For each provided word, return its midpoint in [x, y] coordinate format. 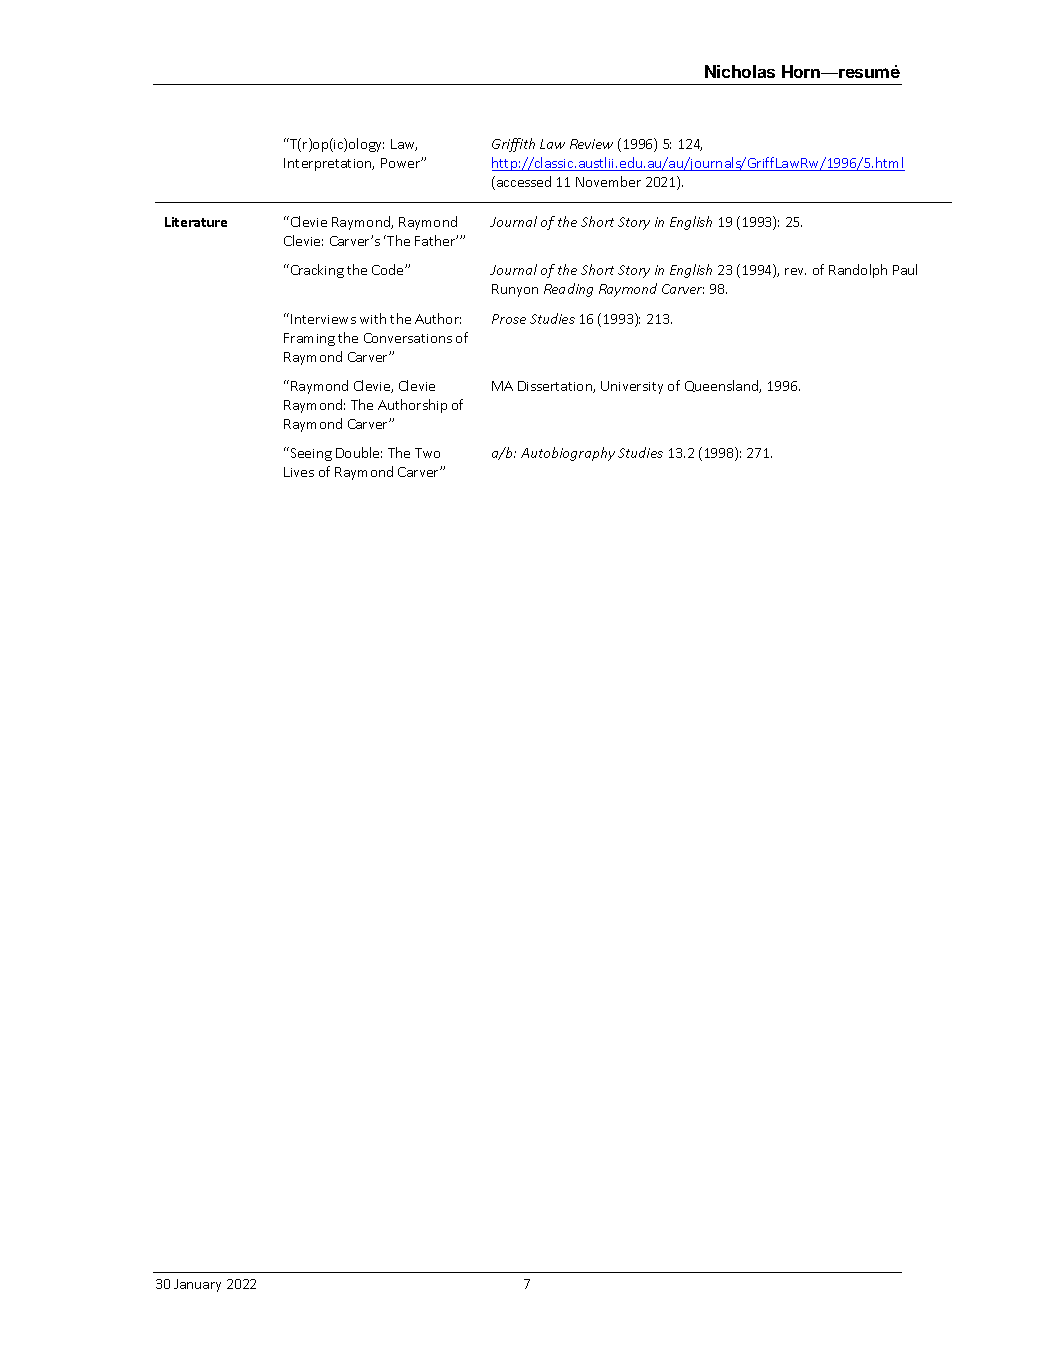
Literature [196, 222]
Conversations [408, 338]
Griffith [513, 145]
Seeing [310, 454]
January [197, 1285]
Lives [299, 472]
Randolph [858, 271]
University [632, 387]
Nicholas [740, 71]
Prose [509, 319]
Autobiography [568, 454]
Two [427, 453]
